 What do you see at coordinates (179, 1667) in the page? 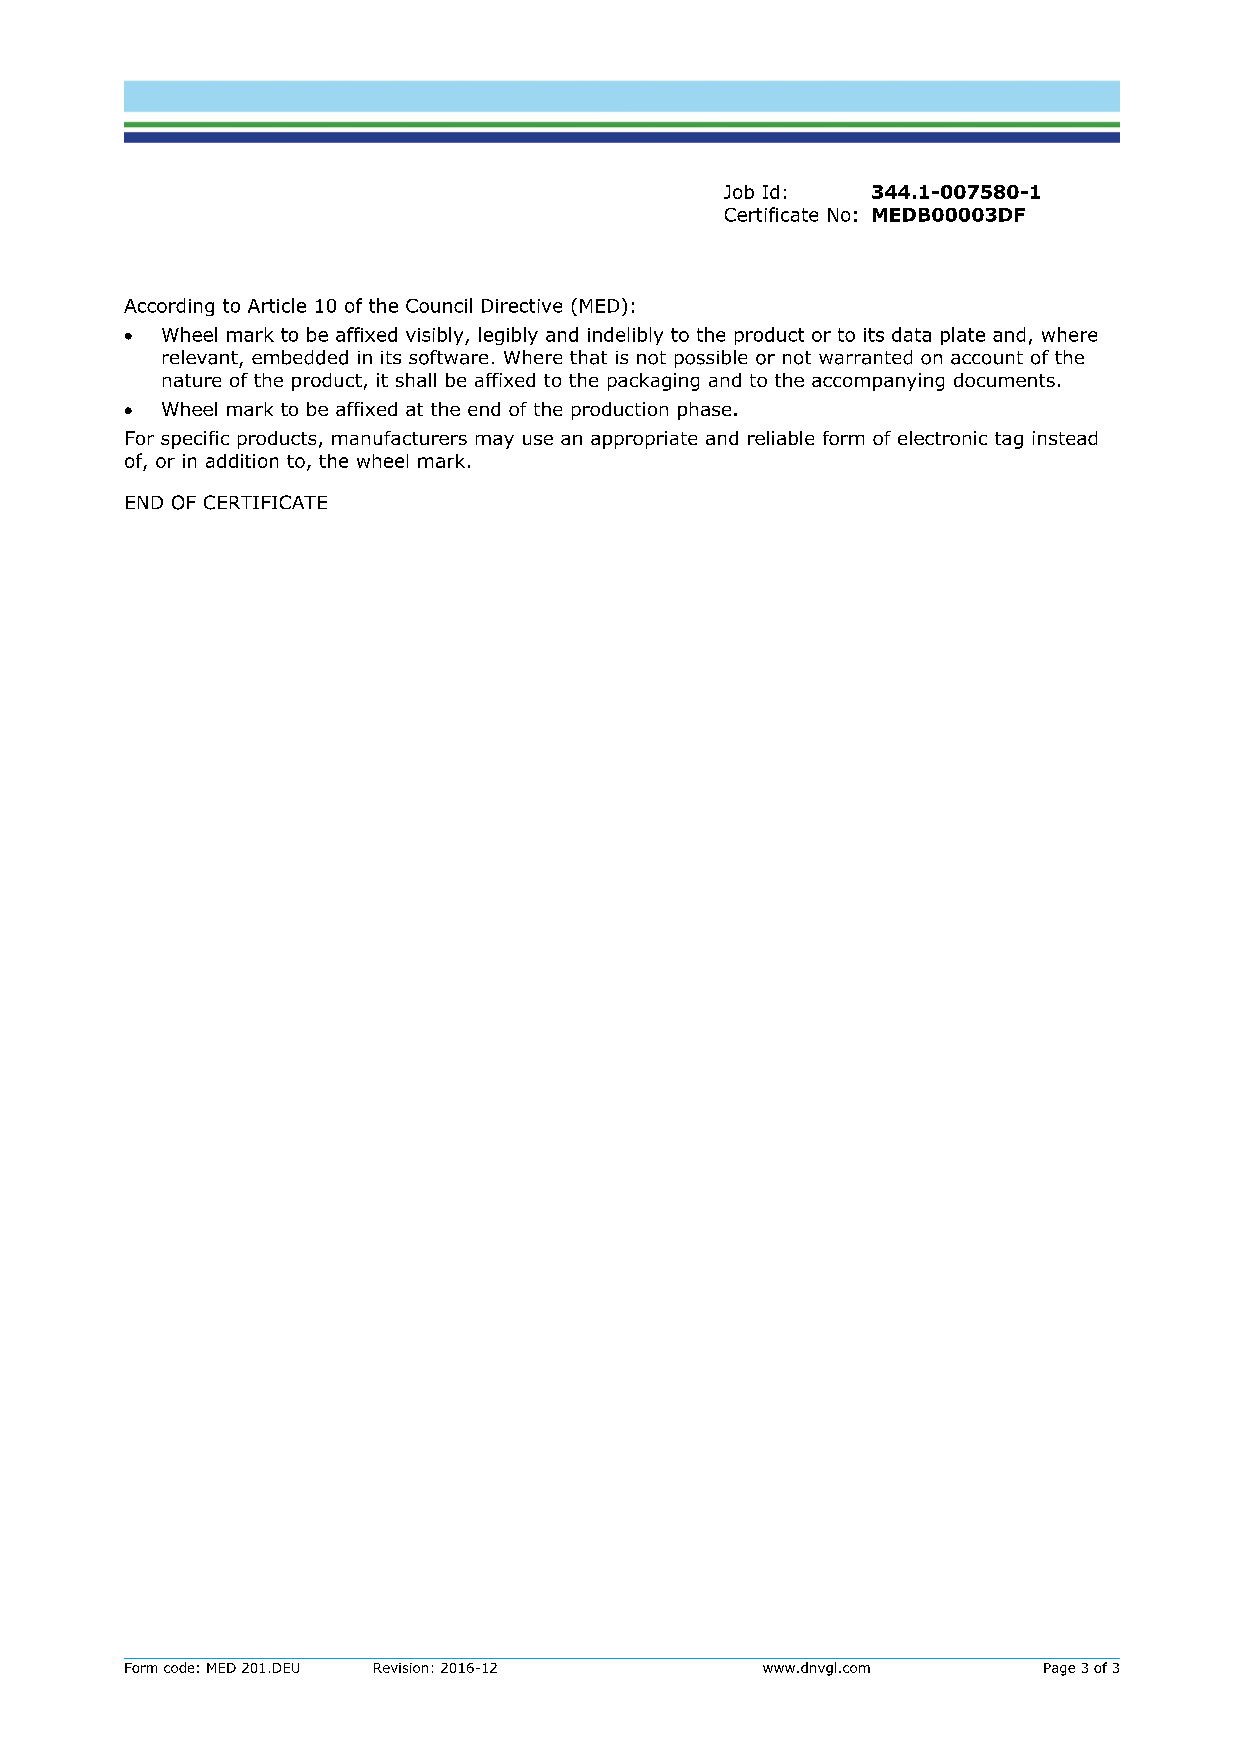
I see `code` at bounding box center [179, 1667].
